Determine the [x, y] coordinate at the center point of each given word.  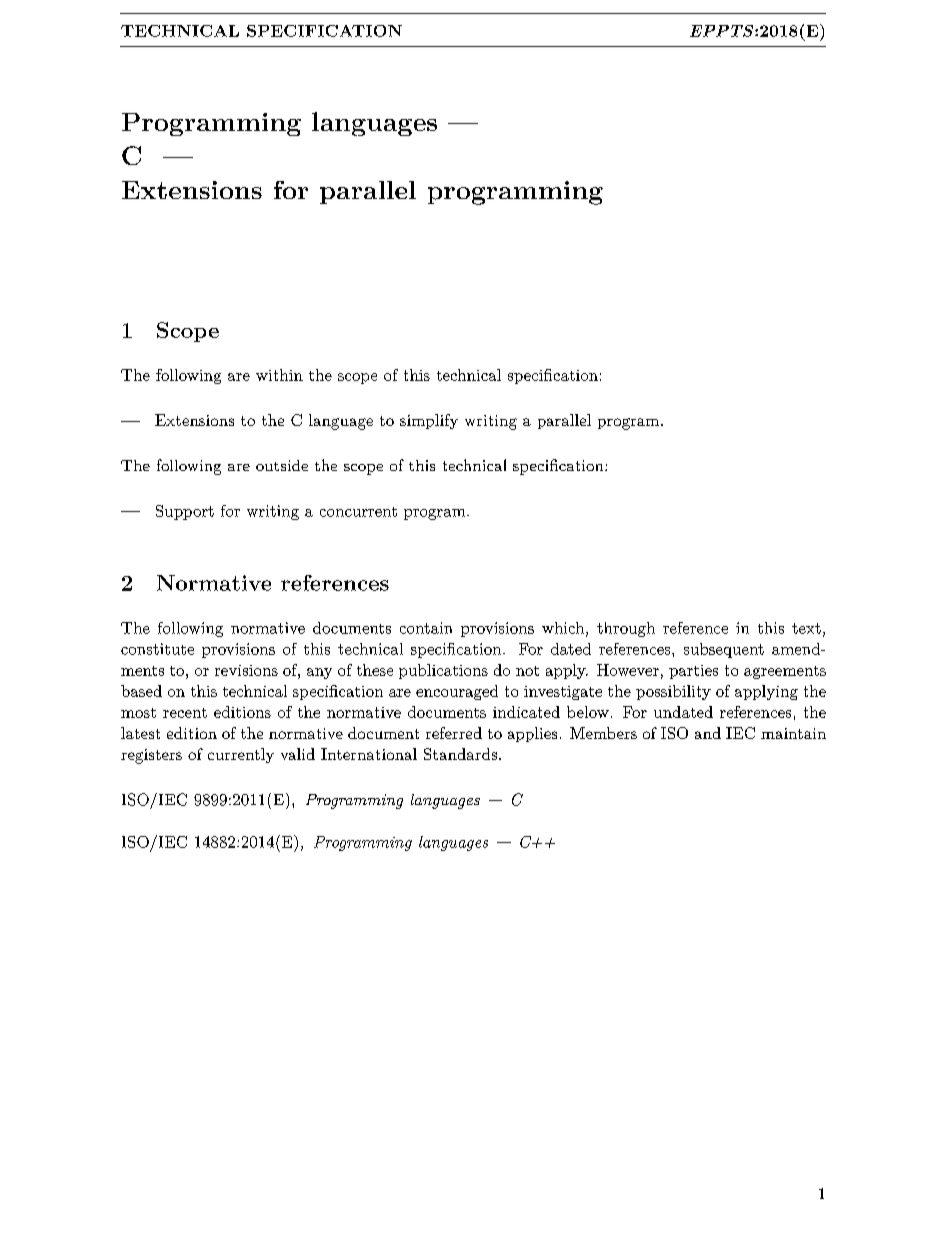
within [279, 375]
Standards [460, 754]
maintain [793, 733]
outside [282, 465]
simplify [429, 421]
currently [241, 755]
